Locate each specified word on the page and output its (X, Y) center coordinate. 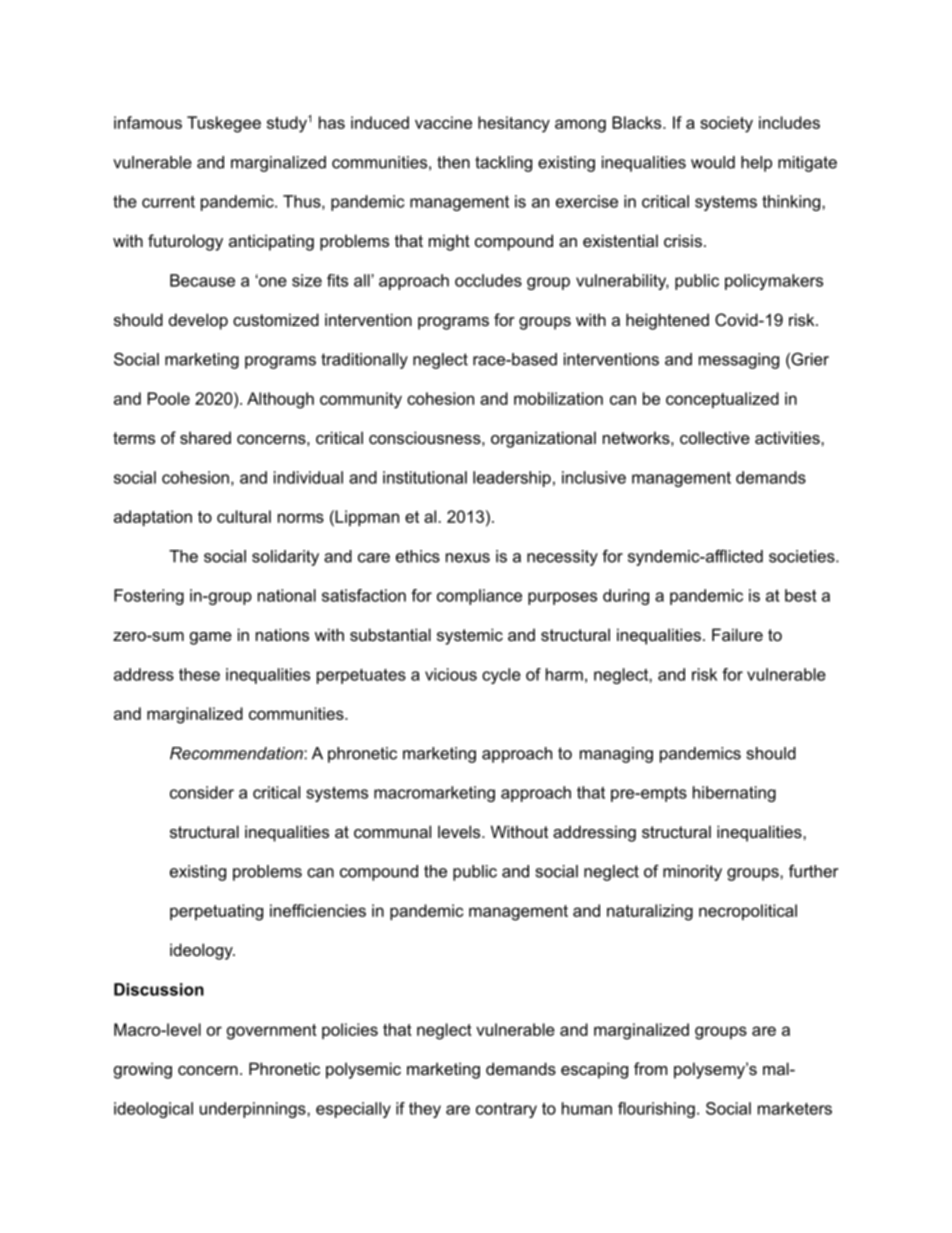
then (453, 162)
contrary (506, 1110)
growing (143, 1070)
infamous (148, 122)
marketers (795, 1108)
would (713, 162)
